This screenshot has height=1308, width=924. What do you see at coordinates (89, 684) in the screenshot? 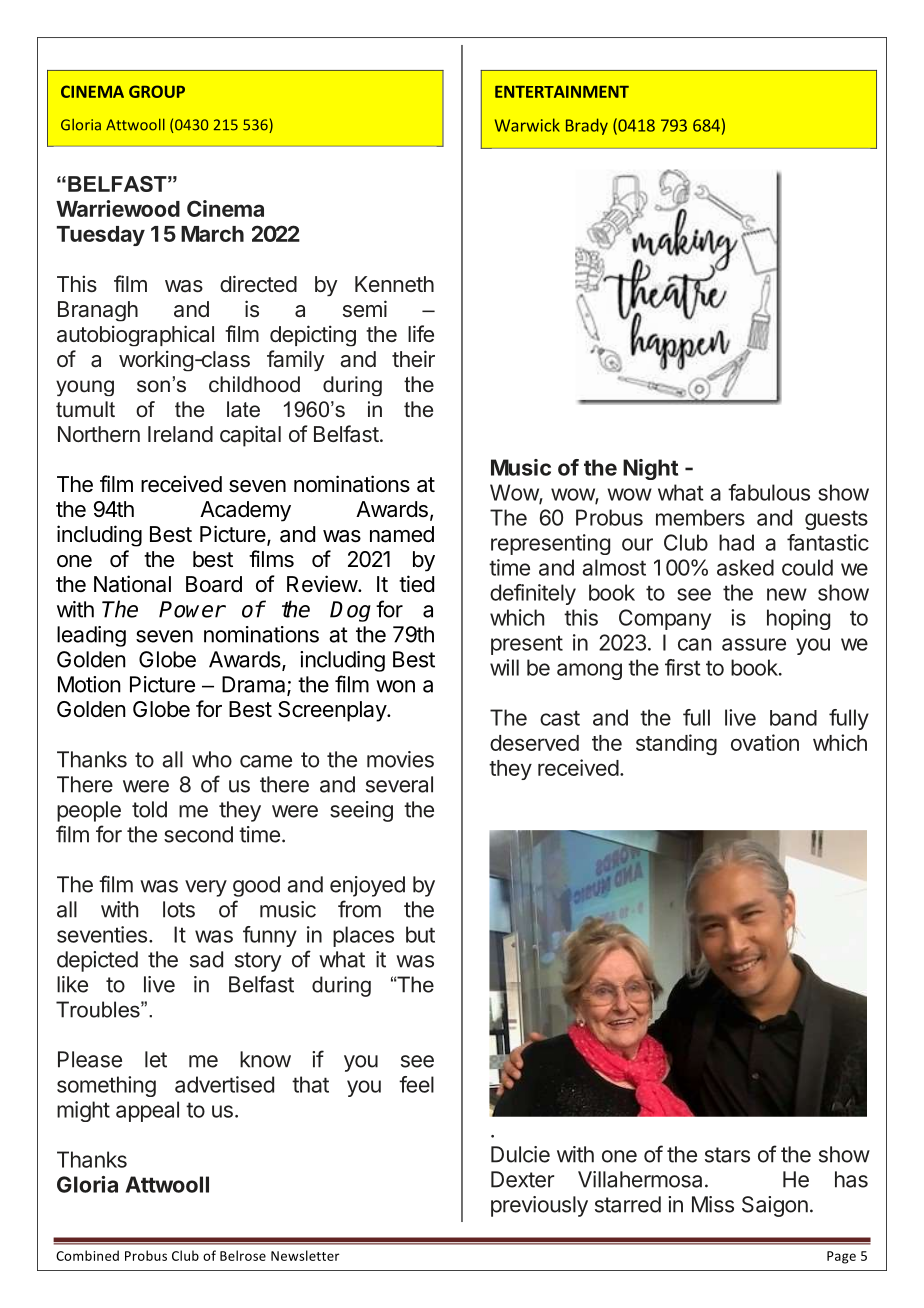
I see `Motion` at bounding box center [89, 684].
